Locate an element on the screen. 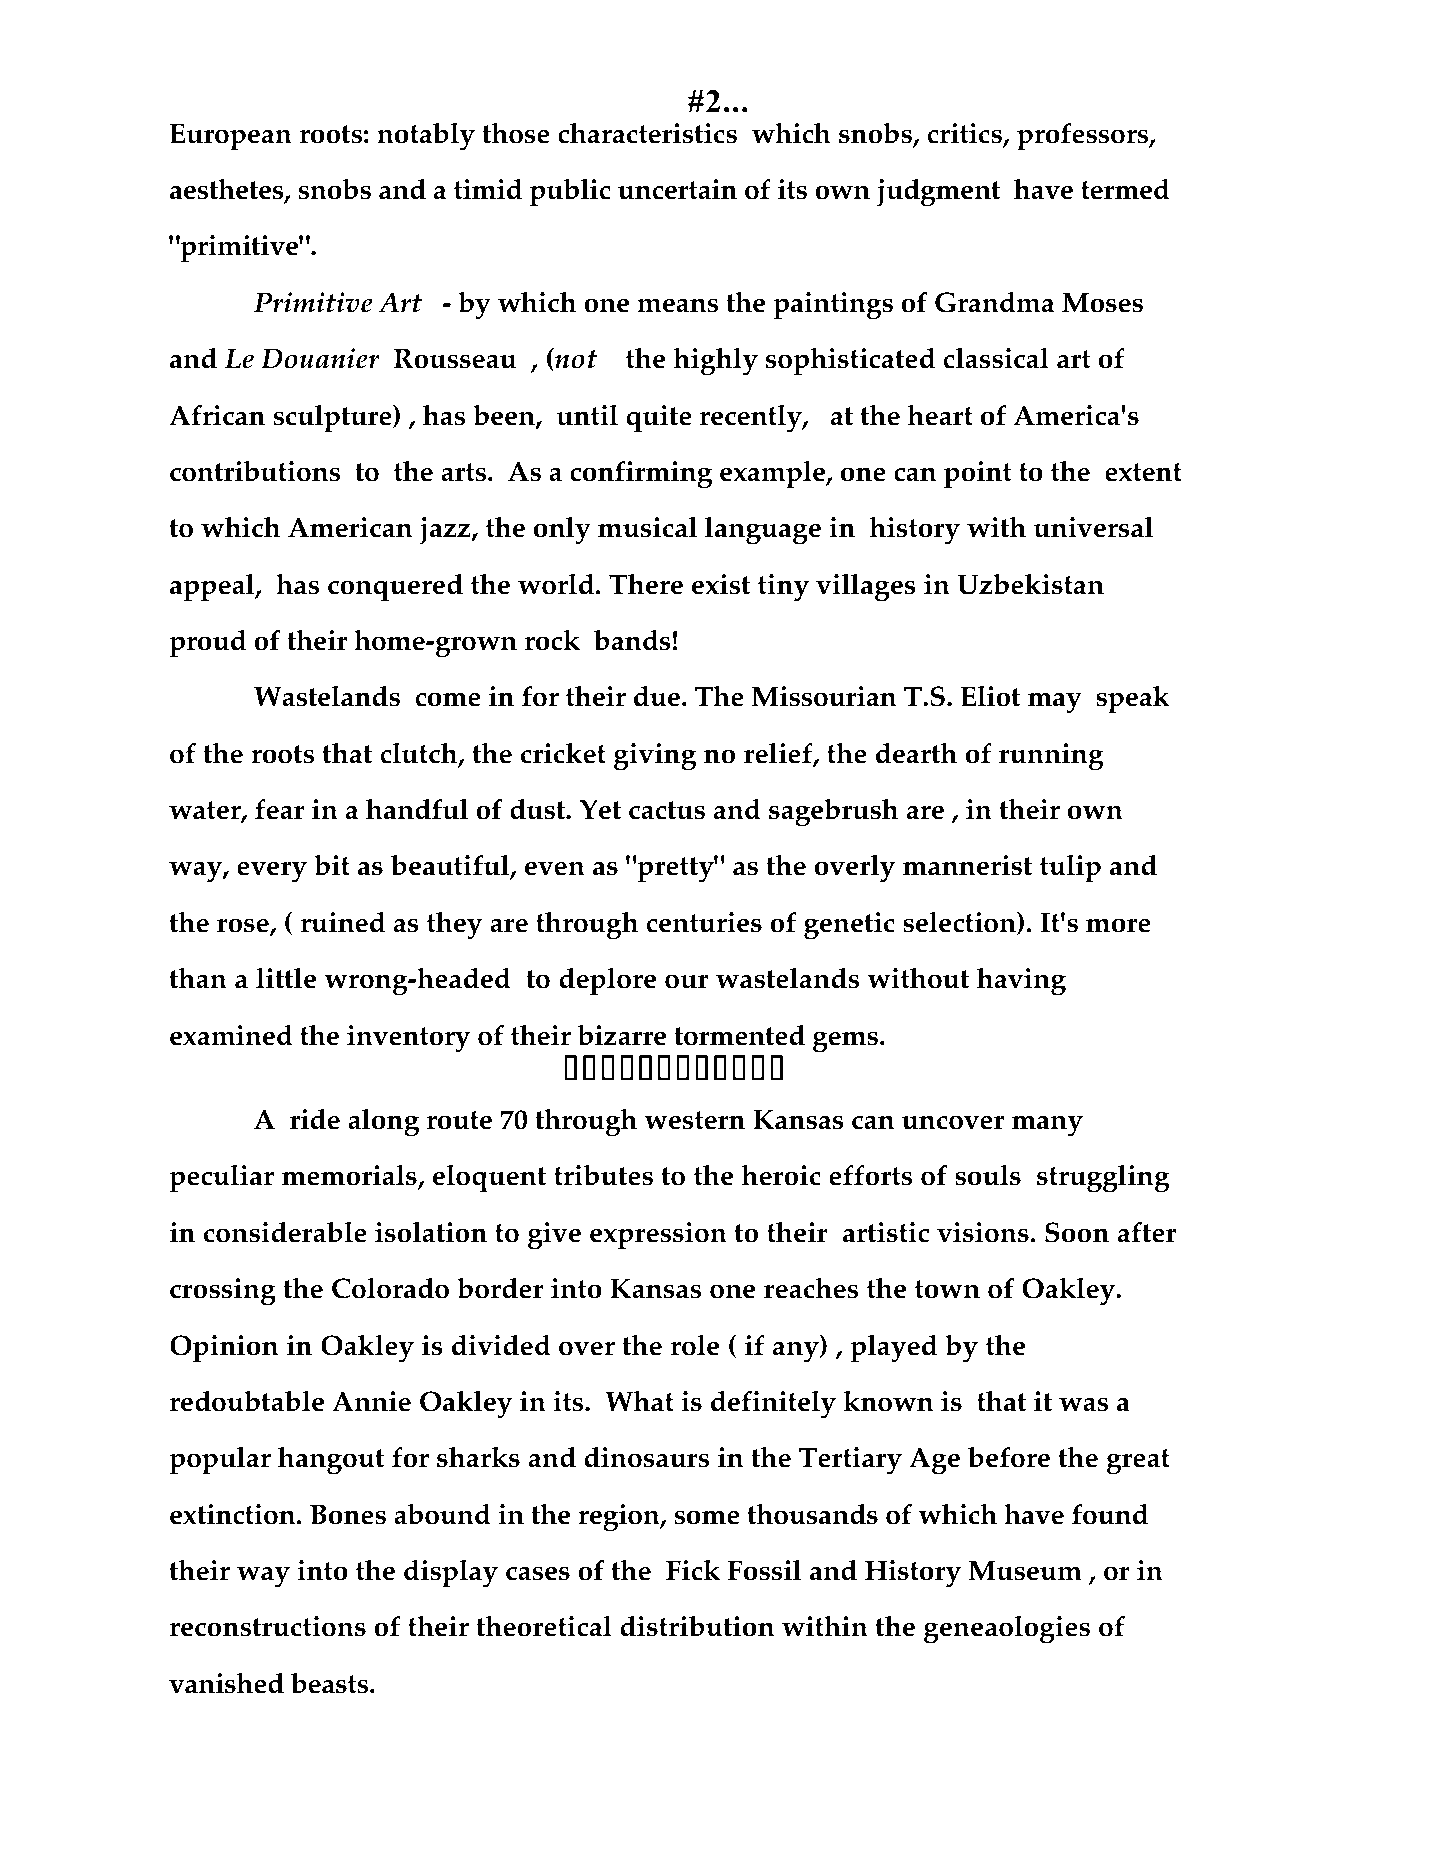 This screenshot has height=1860, width=1437. conquered is located at coordinates (395, 588).
